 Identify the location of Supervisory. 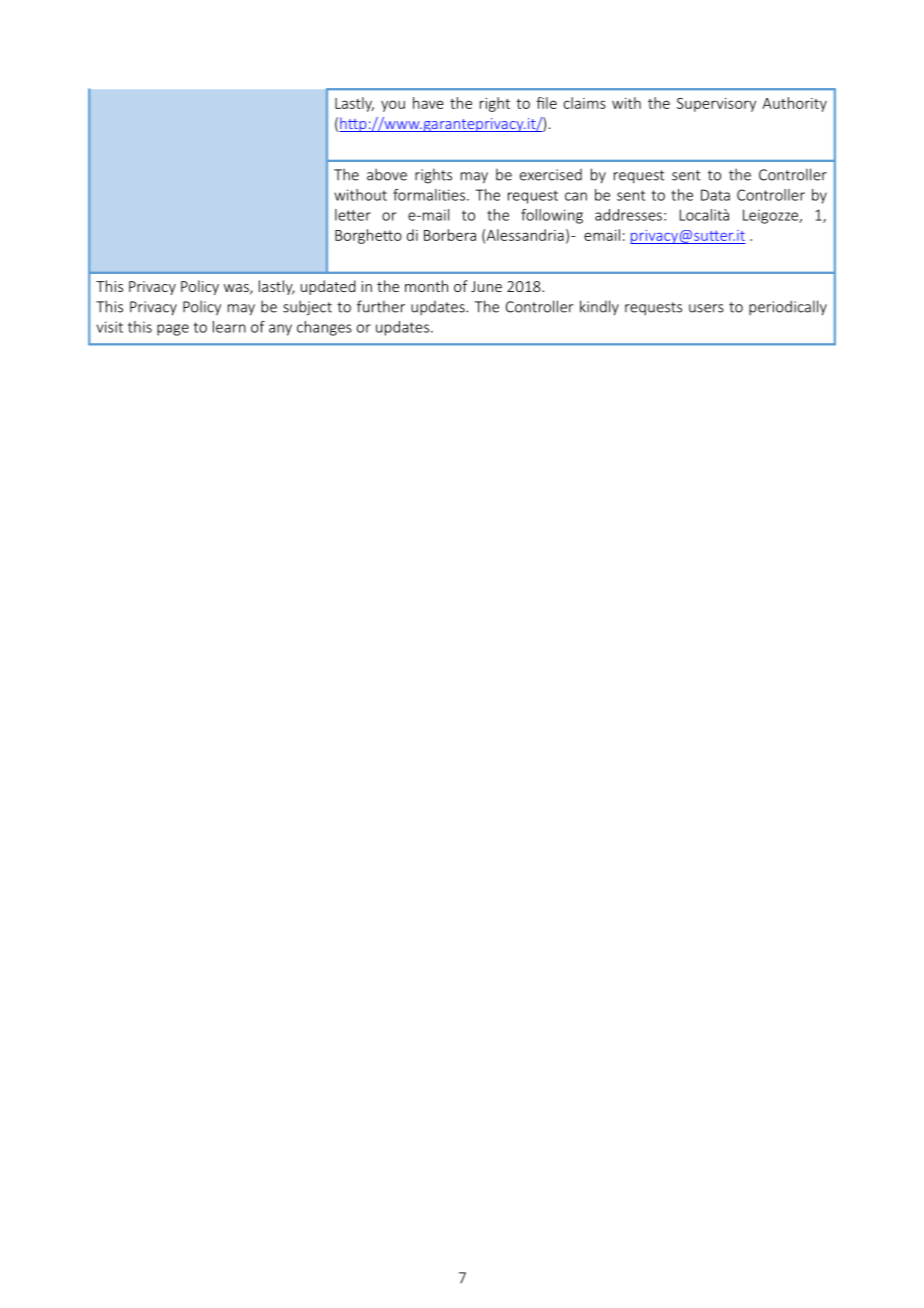
(716, 105).
